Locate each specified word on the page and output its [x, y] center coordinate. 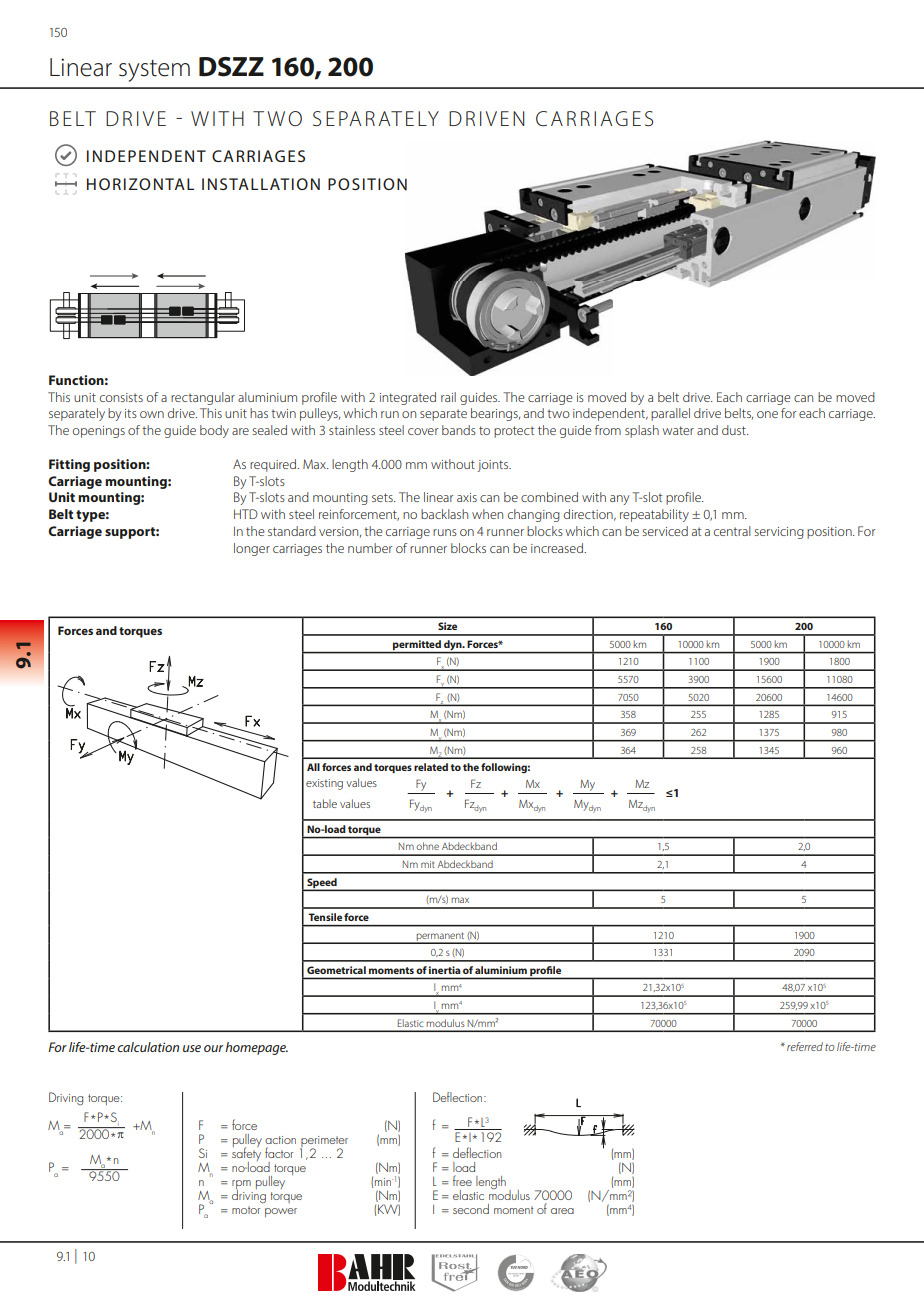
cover [423, 431]
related [431, 767]
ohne [428, 846]
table [325, 803]
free [462, 1180]
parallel [670, 414]
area [562, 1211]
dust [735, 430]
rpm [241, 1186]
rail [448, 397]
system [154, 71]
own [152, 414]
